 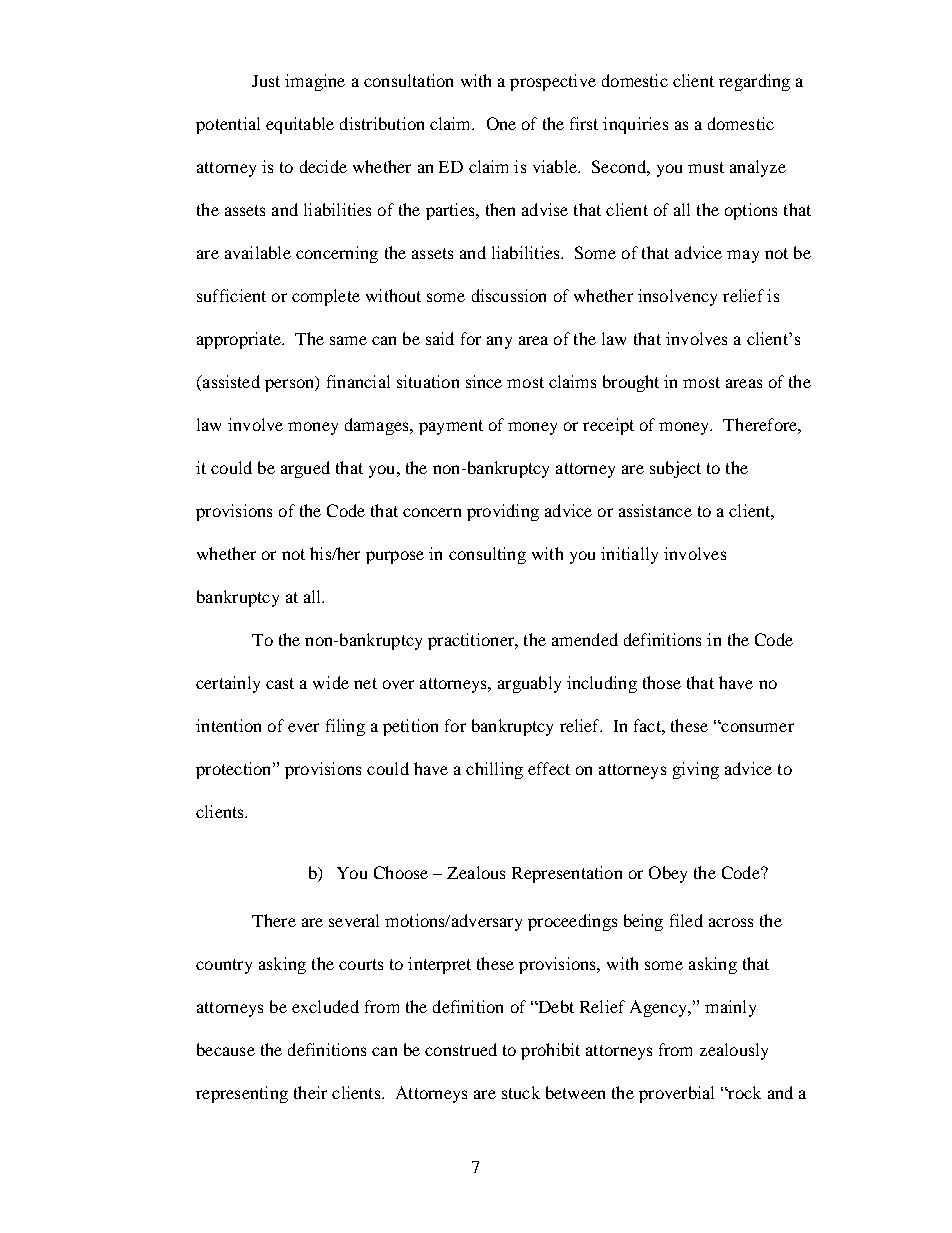 I want to click on construed, so click(x=461, y=1049).
